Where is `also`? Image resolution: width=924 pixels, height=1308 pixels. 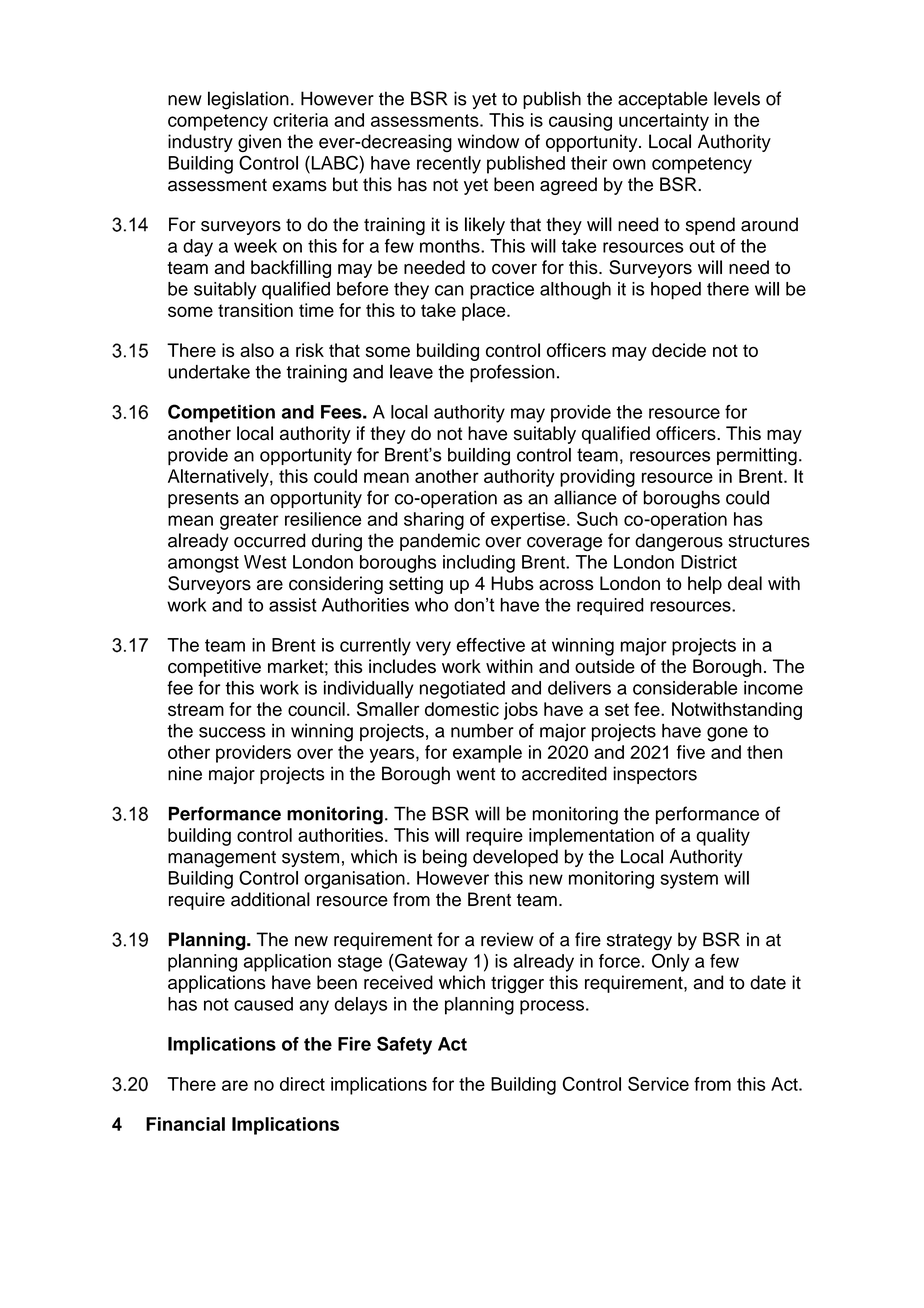
also is located at coordinates (257, 350).
